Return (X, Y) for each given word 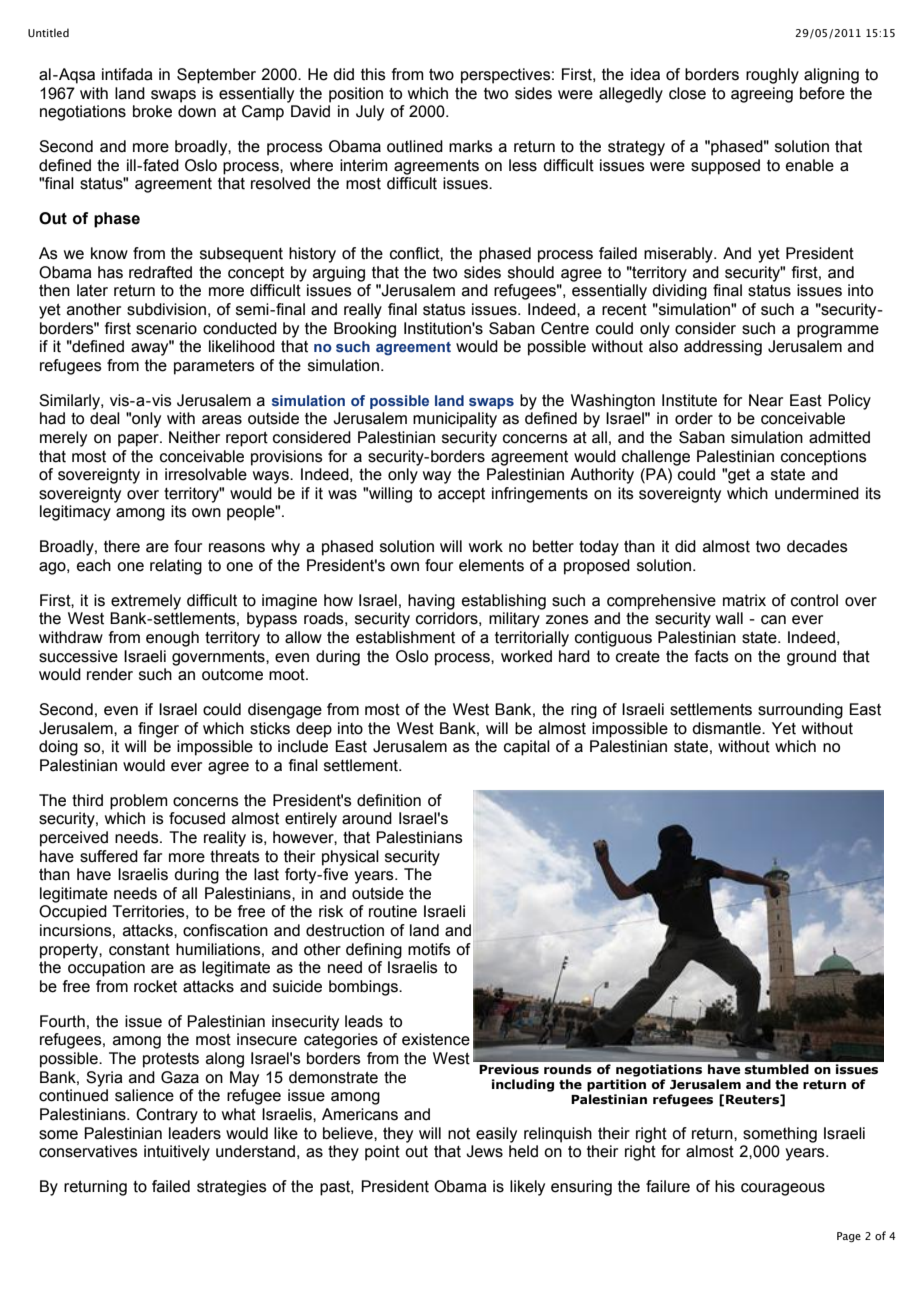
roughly (772, 76)
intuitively (177, 1153)
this (373, 74)
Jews (484, 1151)
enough (172, 639)
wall (729, 618)
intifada (127, 74)
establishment (405, 637)
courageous (783, 1189)
